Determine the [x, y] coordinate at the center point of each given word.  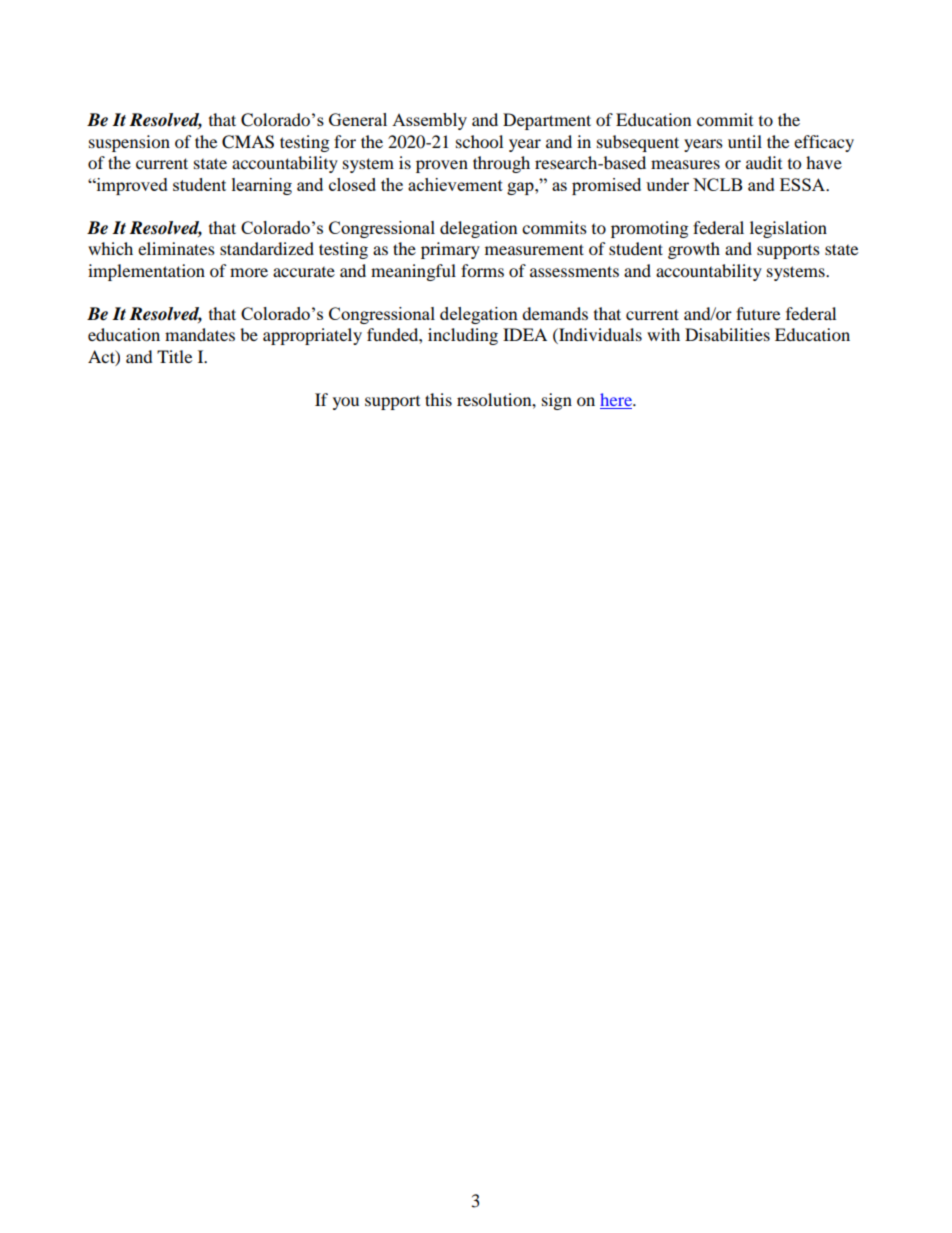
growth [694, 250]
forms [482, 270]
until [745, 141]
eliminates [176, 248]
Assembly [429, 121]
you [346, 403]
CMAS [248, 142]
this [438, 399]
